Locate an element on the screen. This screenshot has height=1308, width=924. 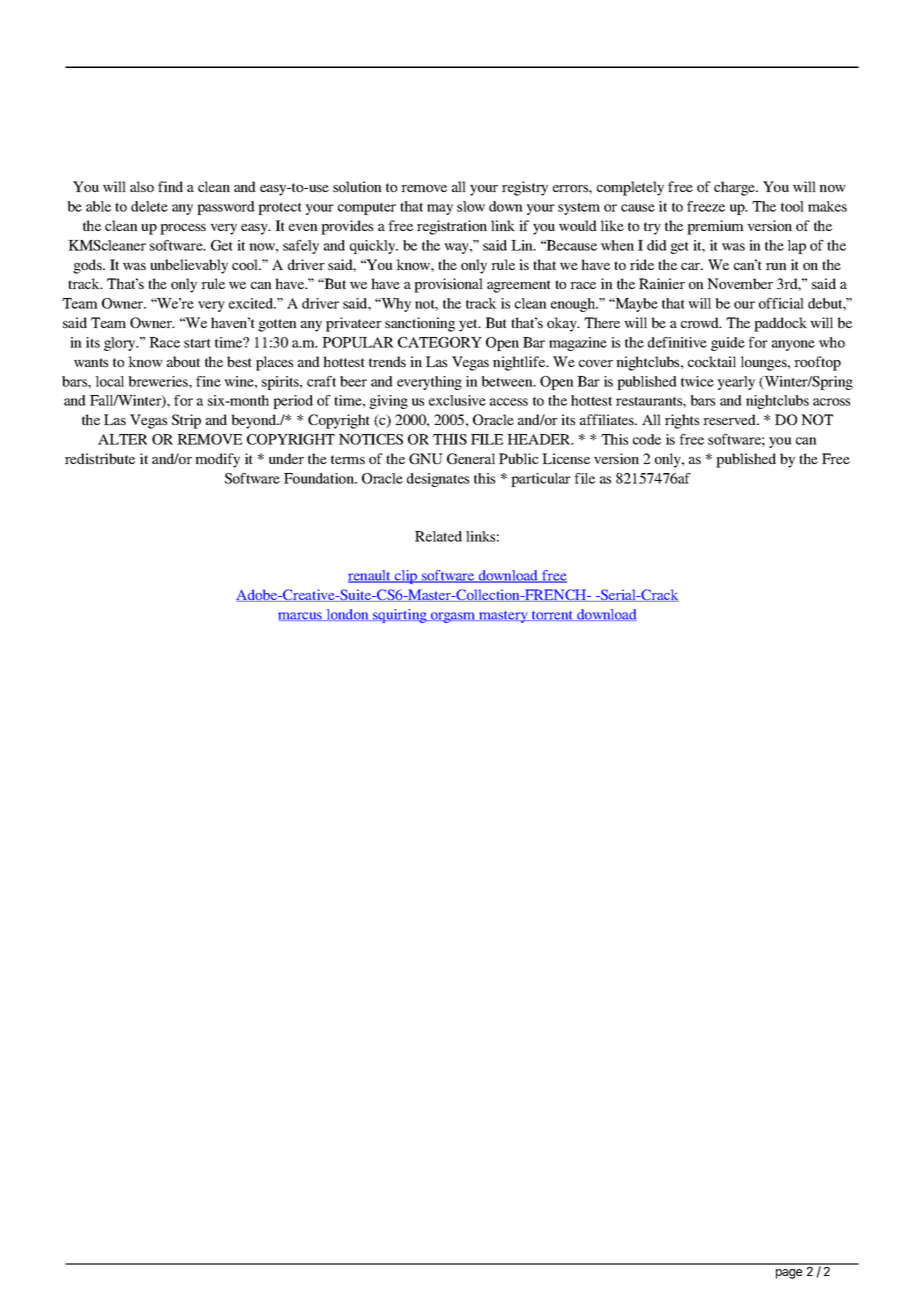
premium is located at coordinates (715, 227).
